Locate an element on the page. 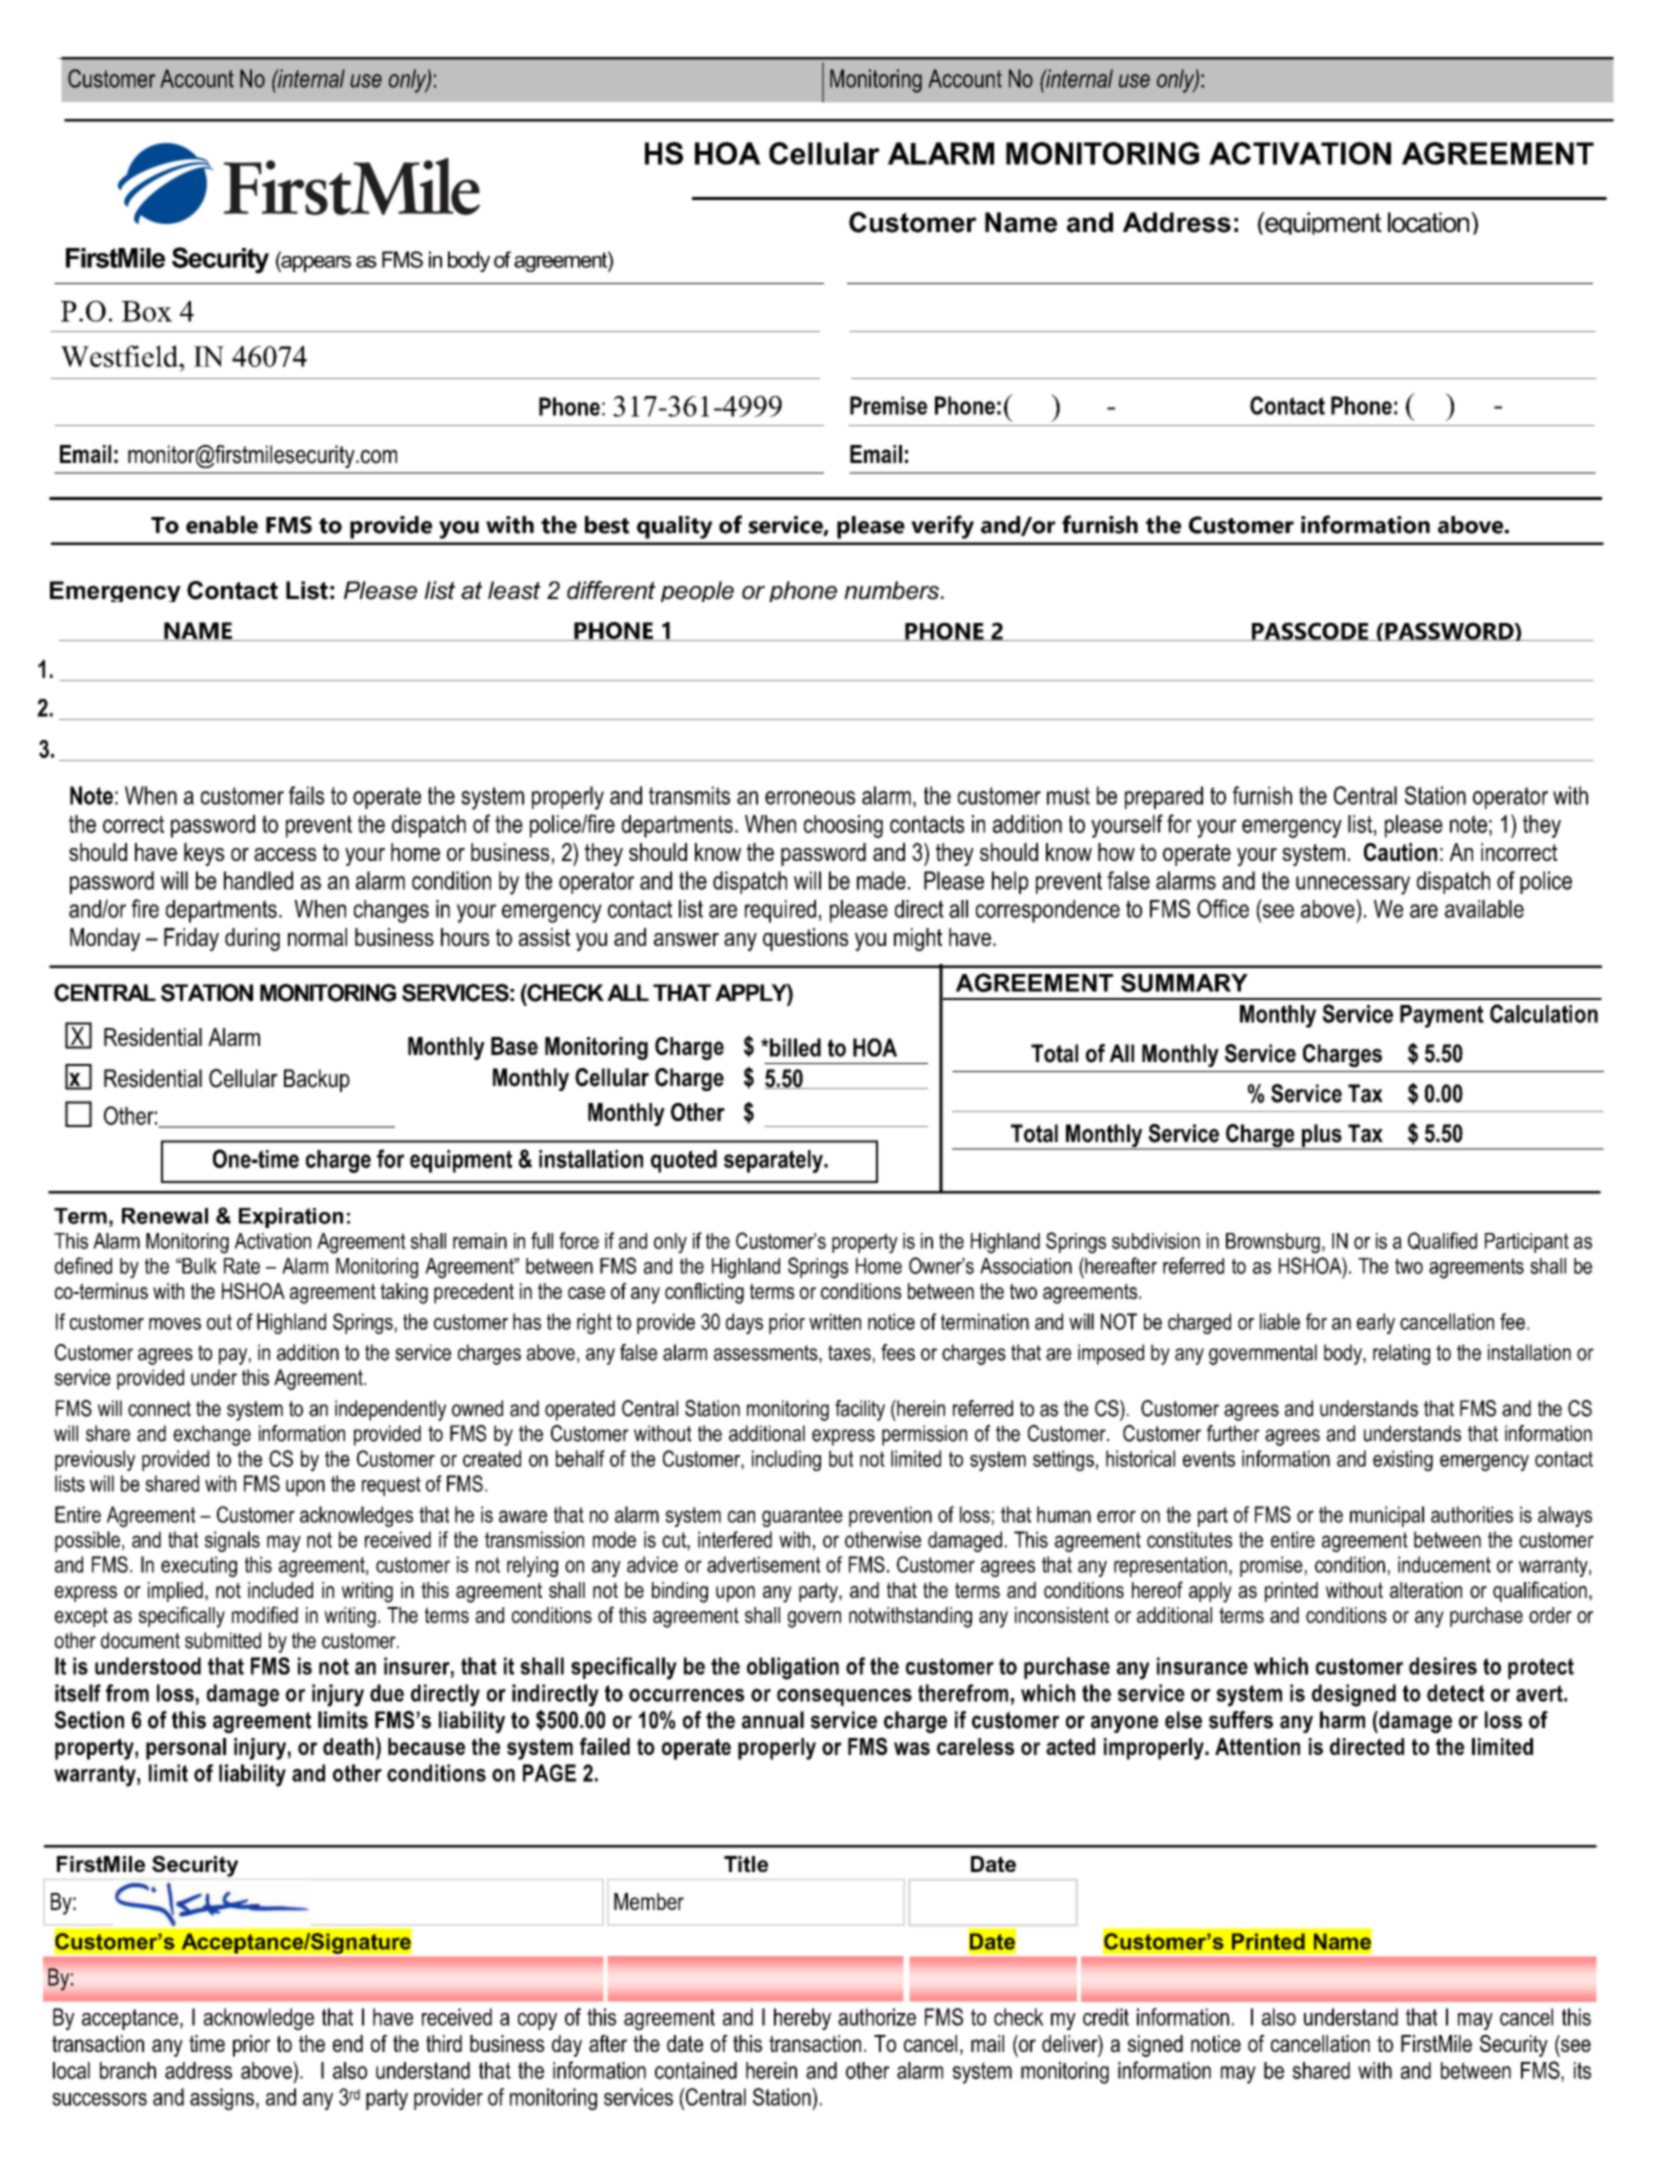 The image size is (1678, 2174). hereby is located at coordinates (802, 2019).
